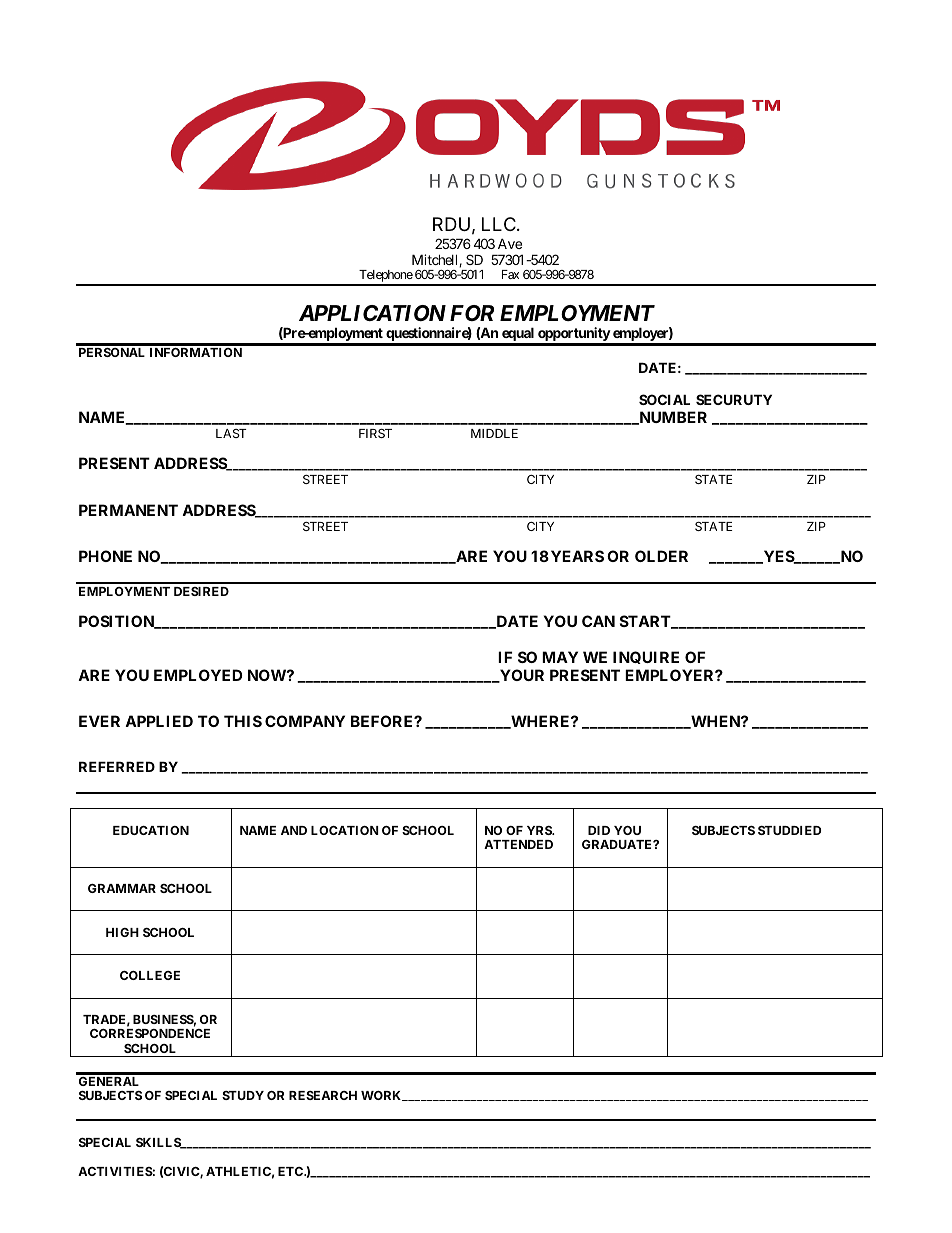 Image resolution: width=952 pixels, height=1233 pixels. Describe the element at coordinates (560, 657) in the screenshot. I see `MAY` at that location.
